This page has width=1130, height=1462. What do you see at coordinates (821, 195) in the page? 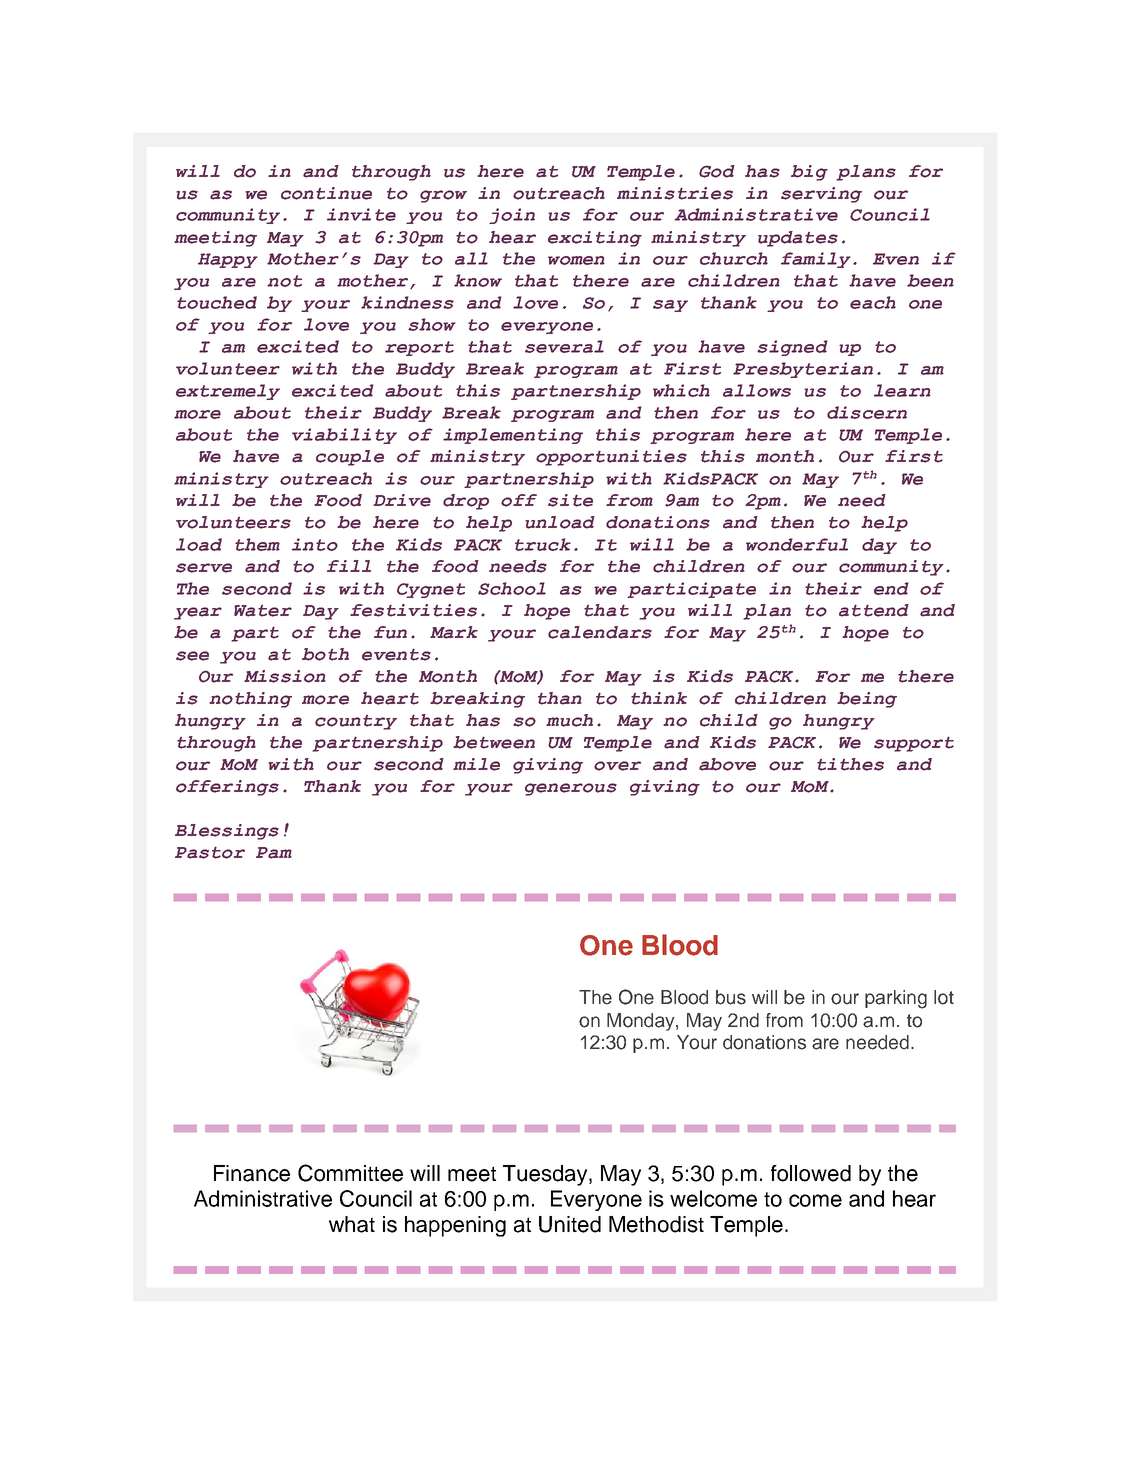
I see `serving` at bounding box center [821, 195].
